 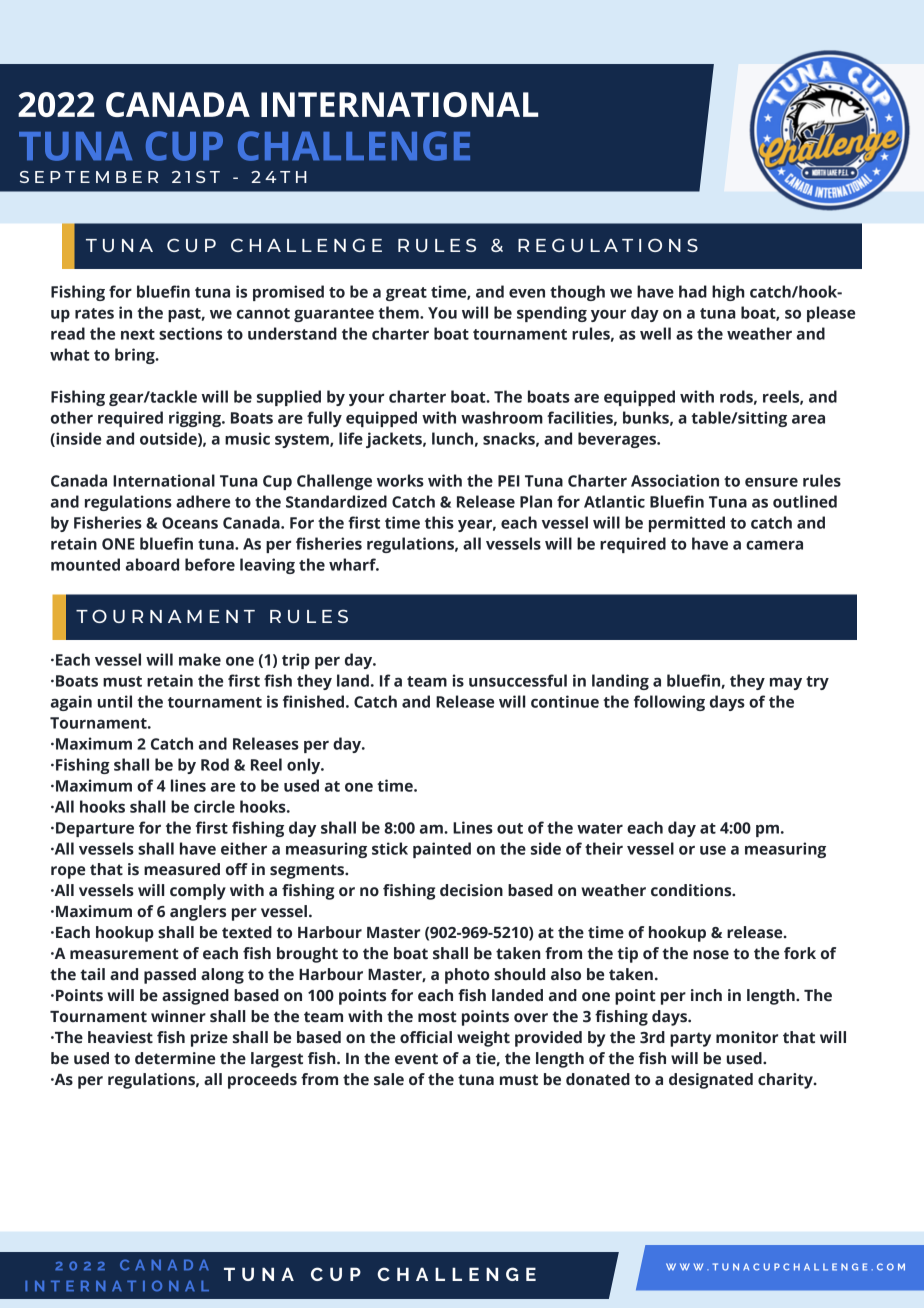 I want to click on aboard, so click(x=152, y=564).
